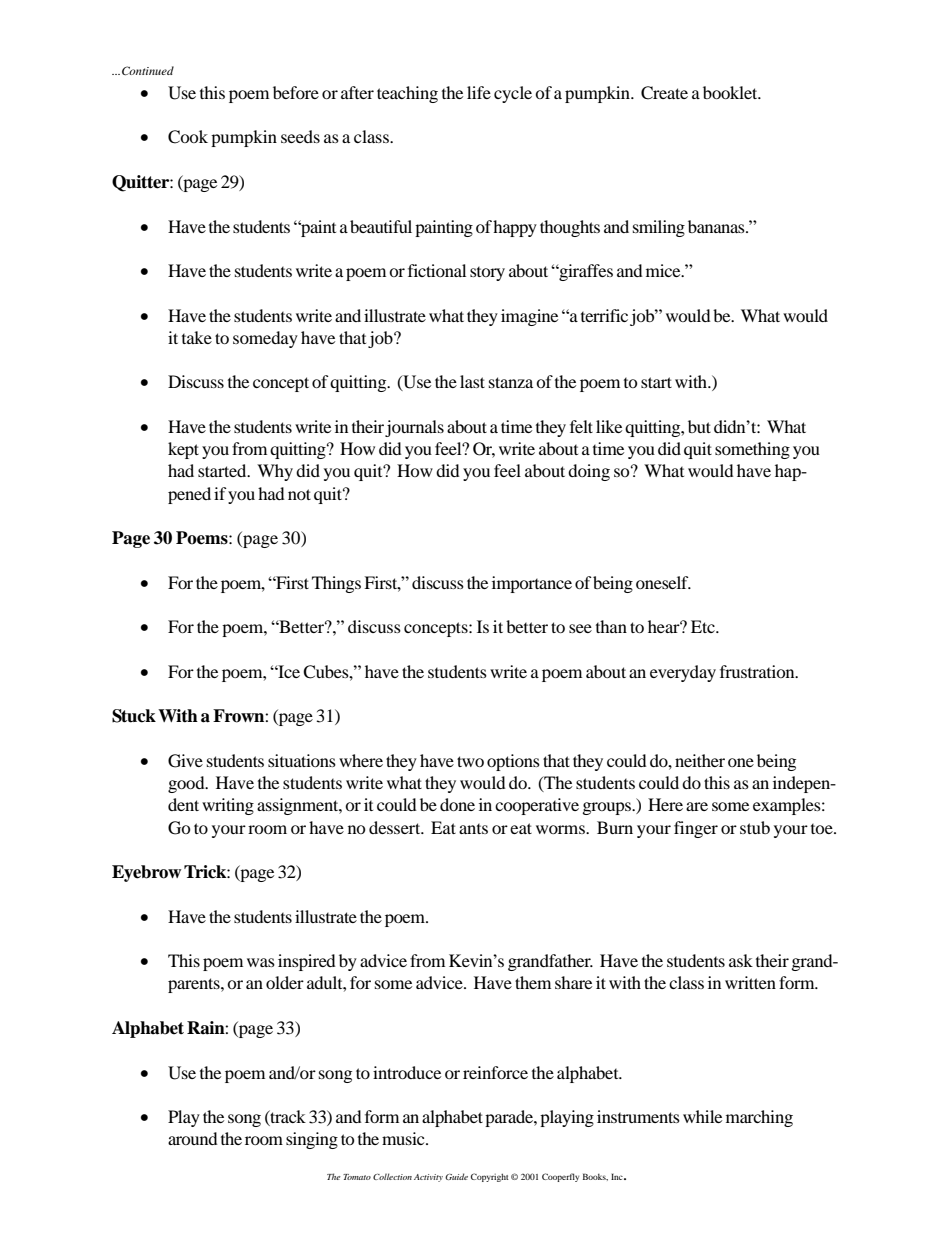 The height and width of the screenshot is (1233, 952). Describe the element at coordinates (479, 92) in the screenshot. I see `life` at that location.
